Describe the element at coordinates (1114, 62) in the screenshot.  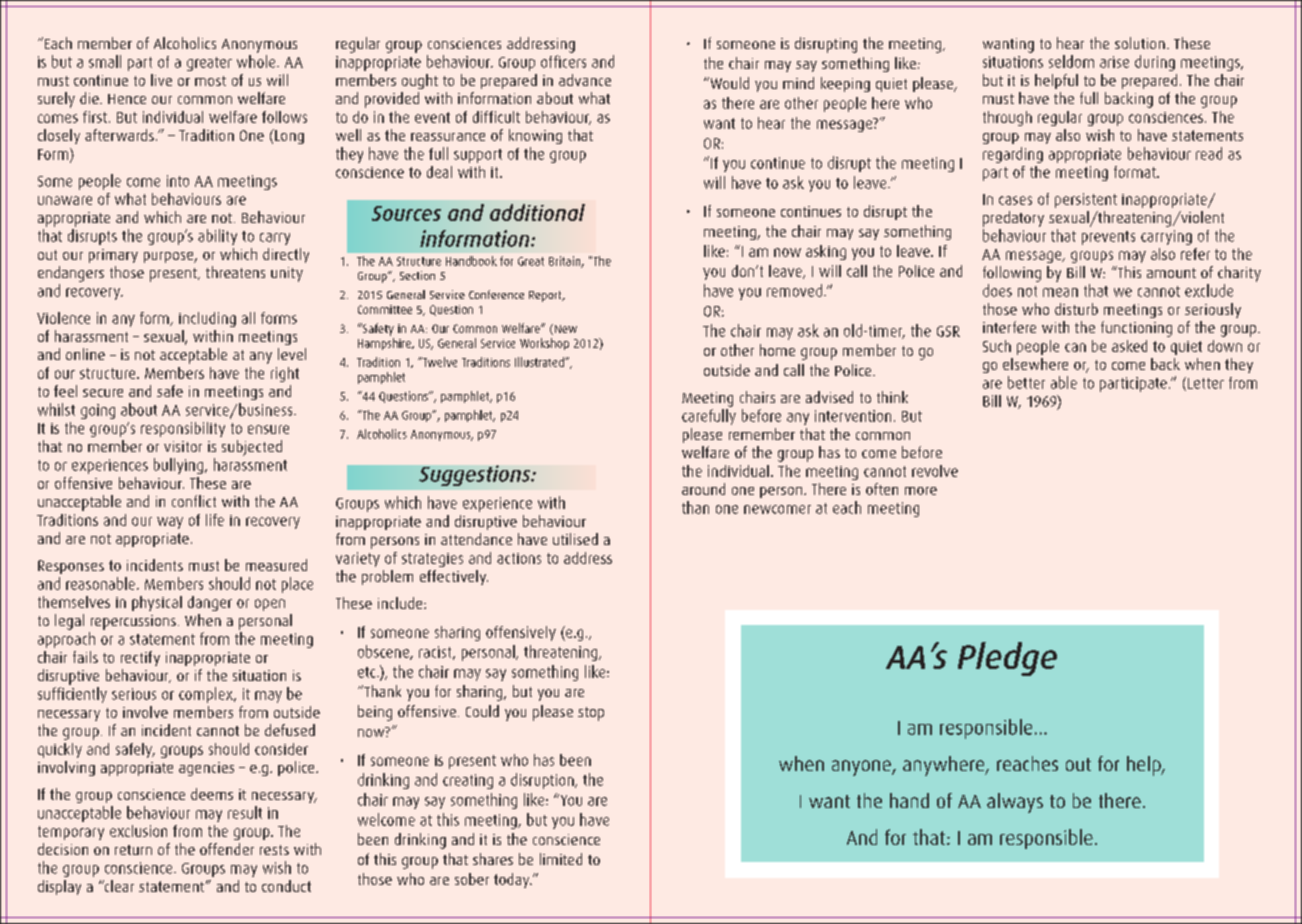
I see `arise` at that location.
